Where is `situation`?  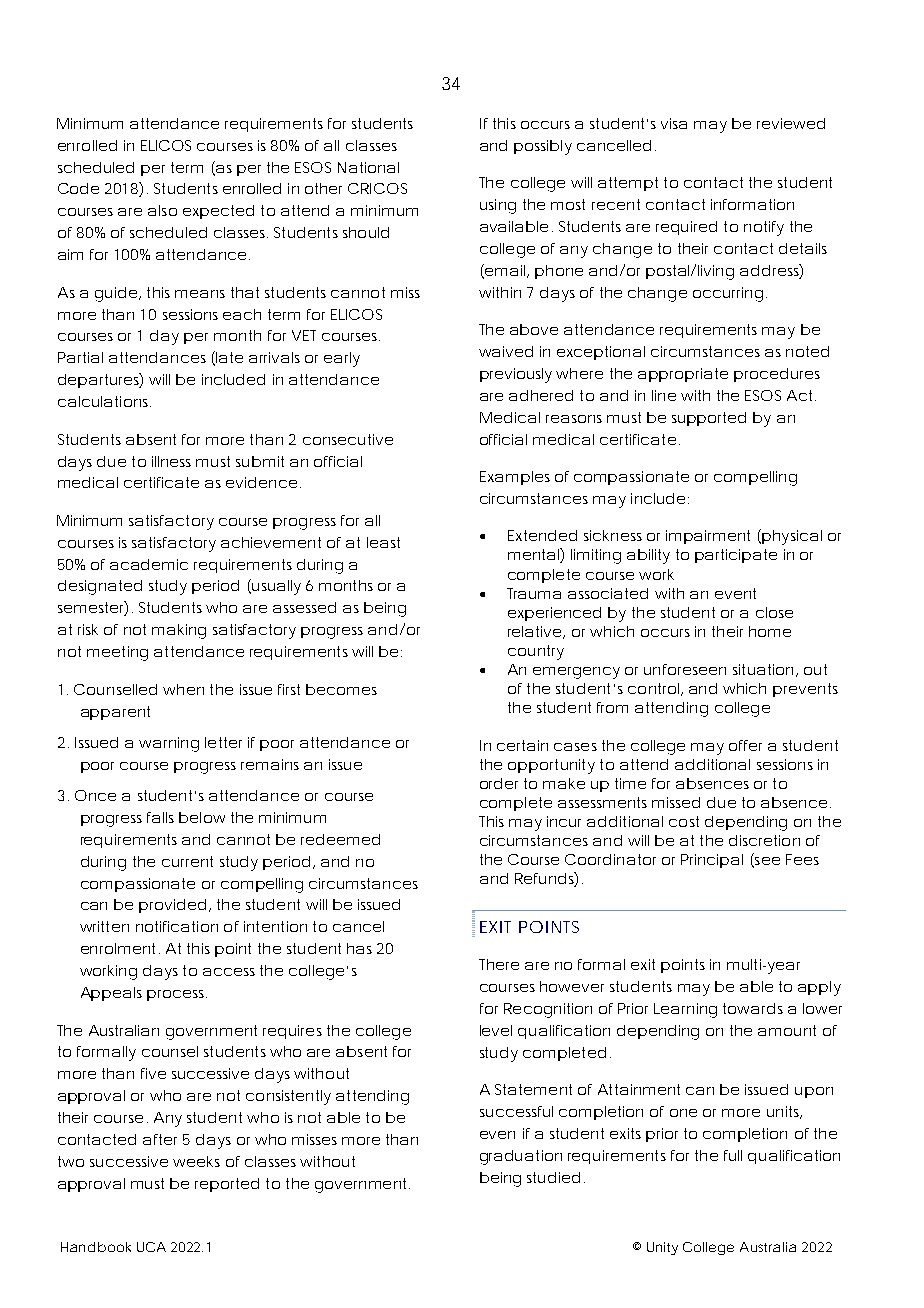
situation is located at coordinates (763, 669).
